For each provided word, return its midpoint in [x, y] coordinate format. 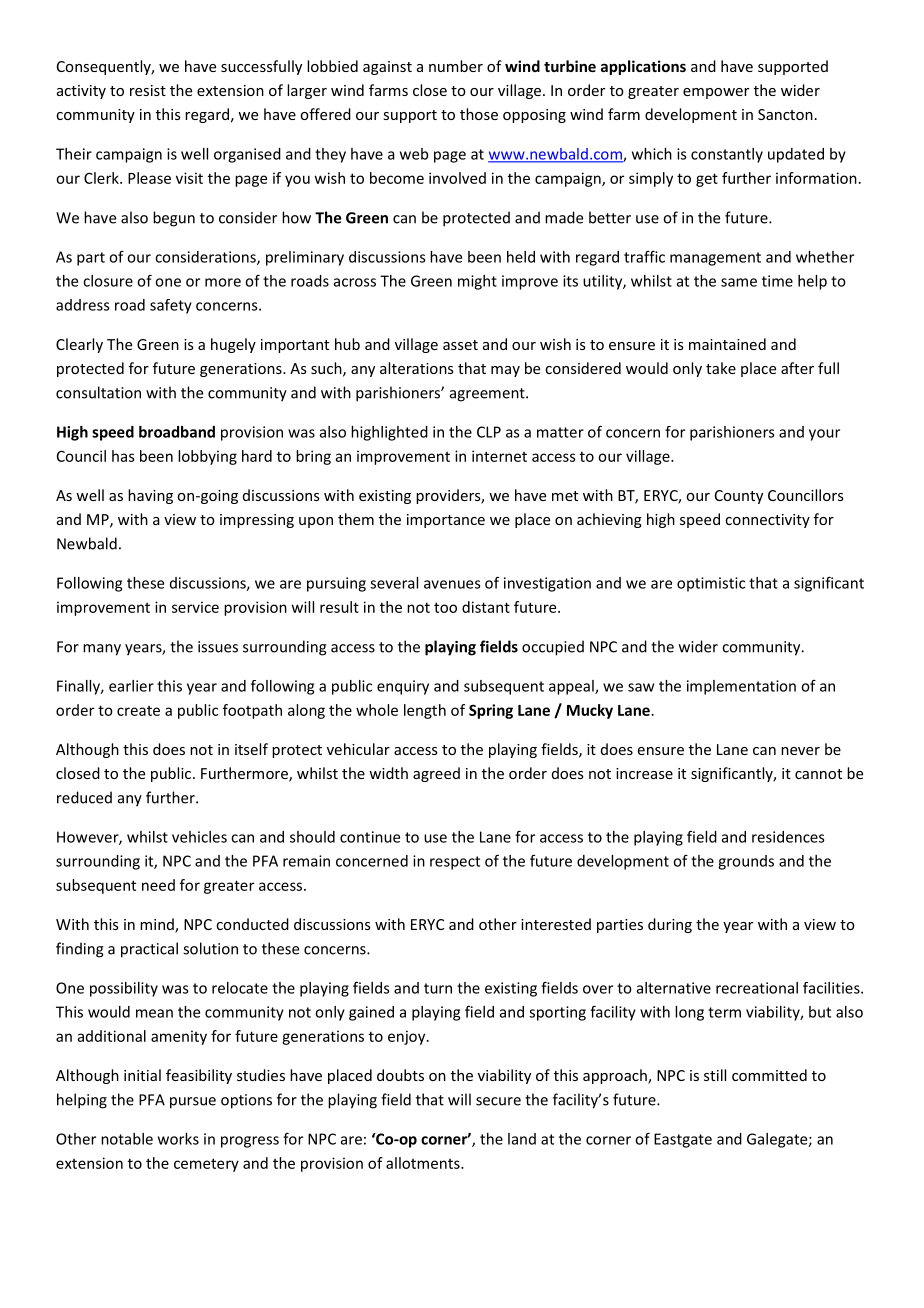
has [123, 456]
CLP [489, 432]
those [479, 114]
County [739, 497]
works [178, 1139]
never [800, 751]
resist [148, 90]
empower [716, 93]
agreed [436, 774]
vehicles [199, 837]
